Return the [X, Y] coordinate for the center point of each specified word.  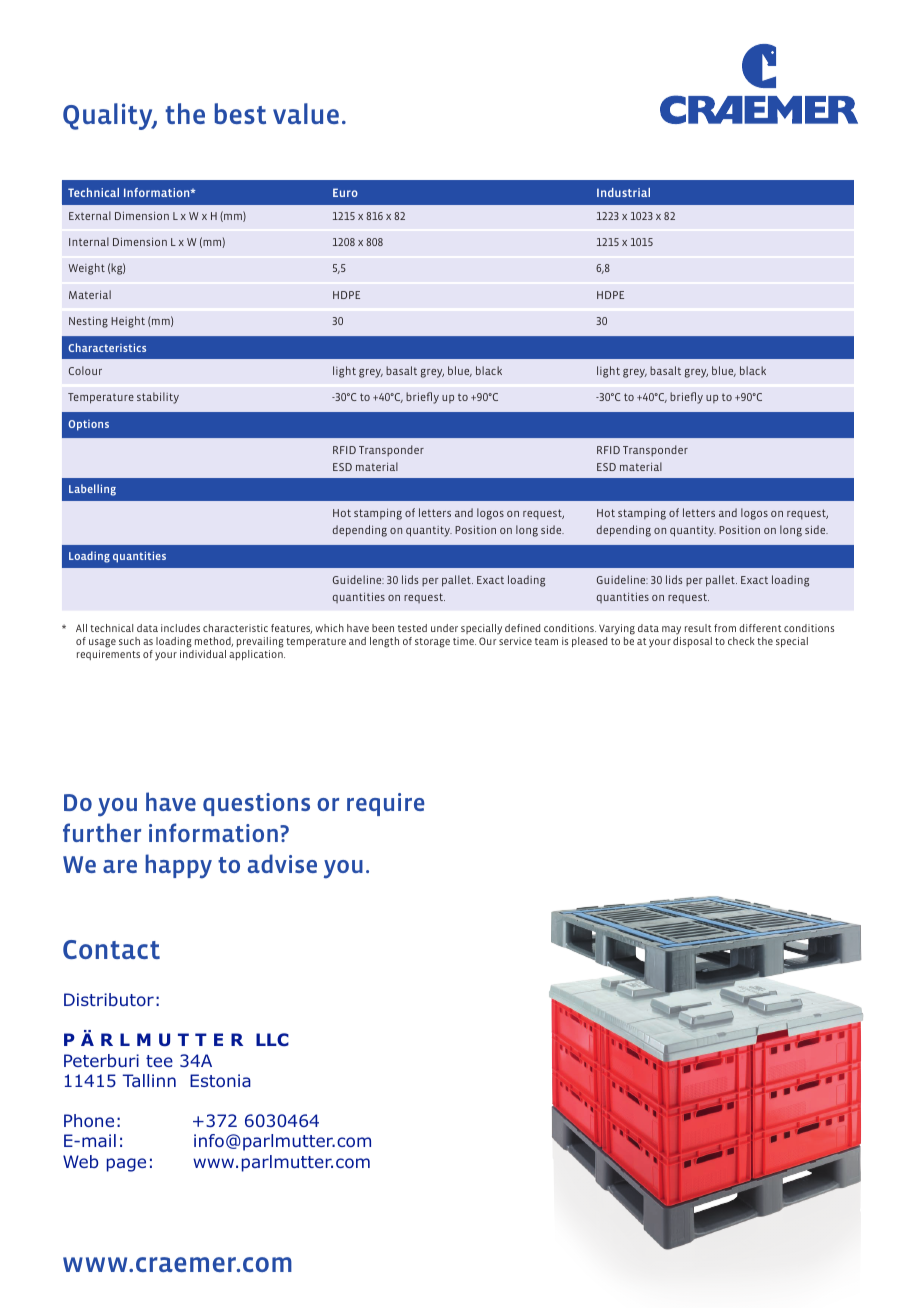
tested [412, 628]
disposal [692, 642]
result [698, 628]
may [671, 630]
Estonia [220, 1080]
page [126, 1165]
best [240, 113]
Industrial [623, 192]
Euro [345, 192]
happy [178, 866]
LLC [272, 1039]
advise [282, 863]
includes [180, 628]
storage [432, 643]
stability [158, 398]
